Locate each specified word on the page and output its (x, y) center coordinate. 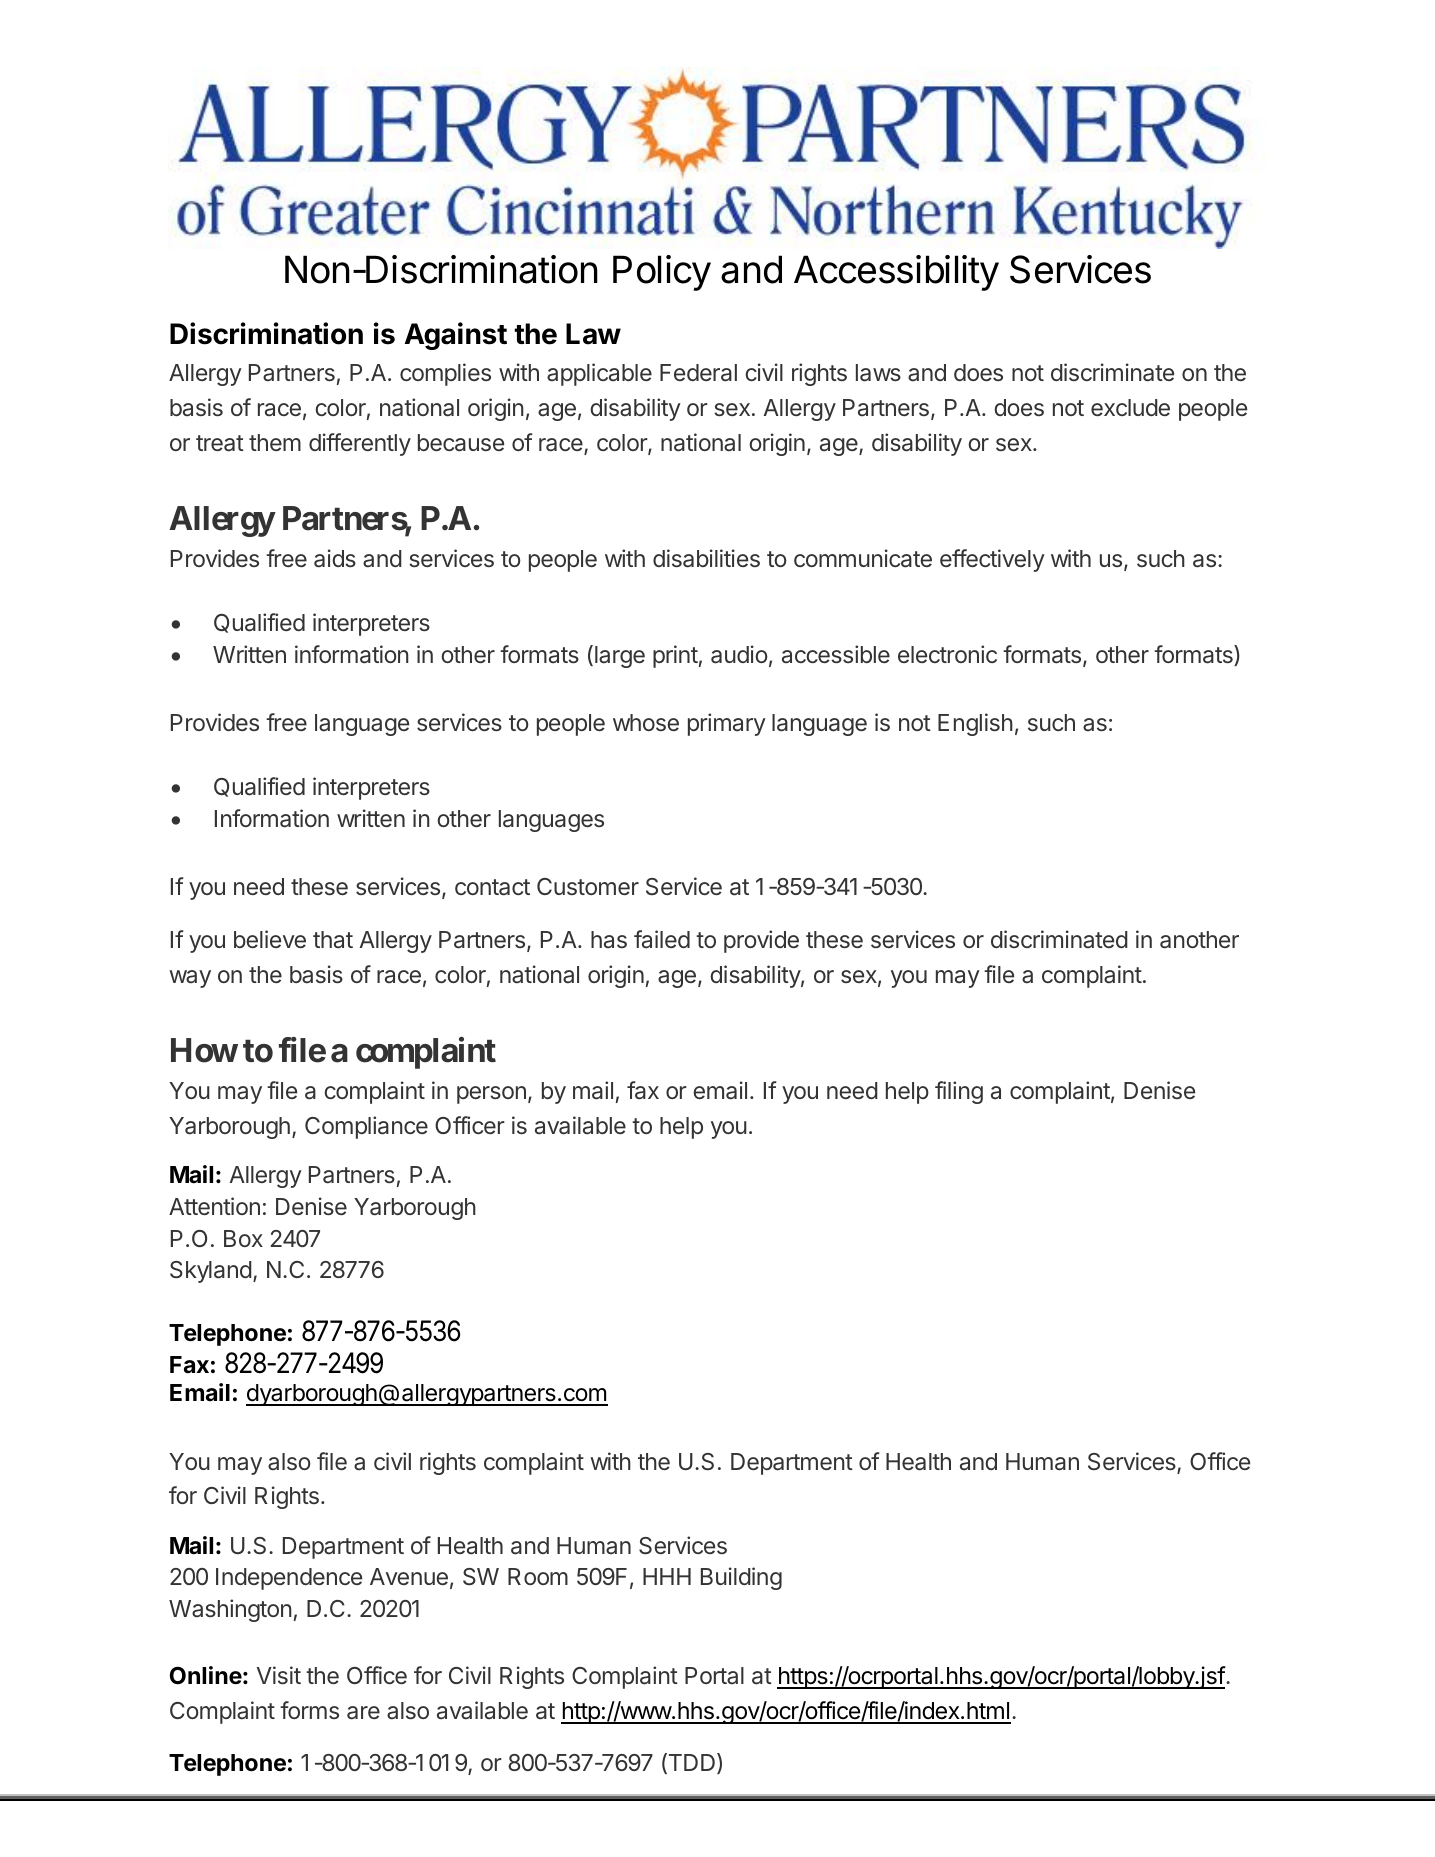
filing (959, 1092)
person (491, 1095)
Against (456, 336)
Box (243, 1238)
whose (646, 722)
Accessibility (896, 273)
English (975, 724)
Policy (662, 273)
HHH (667, 1576)
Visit (279, 1675)
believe (270, 939)
